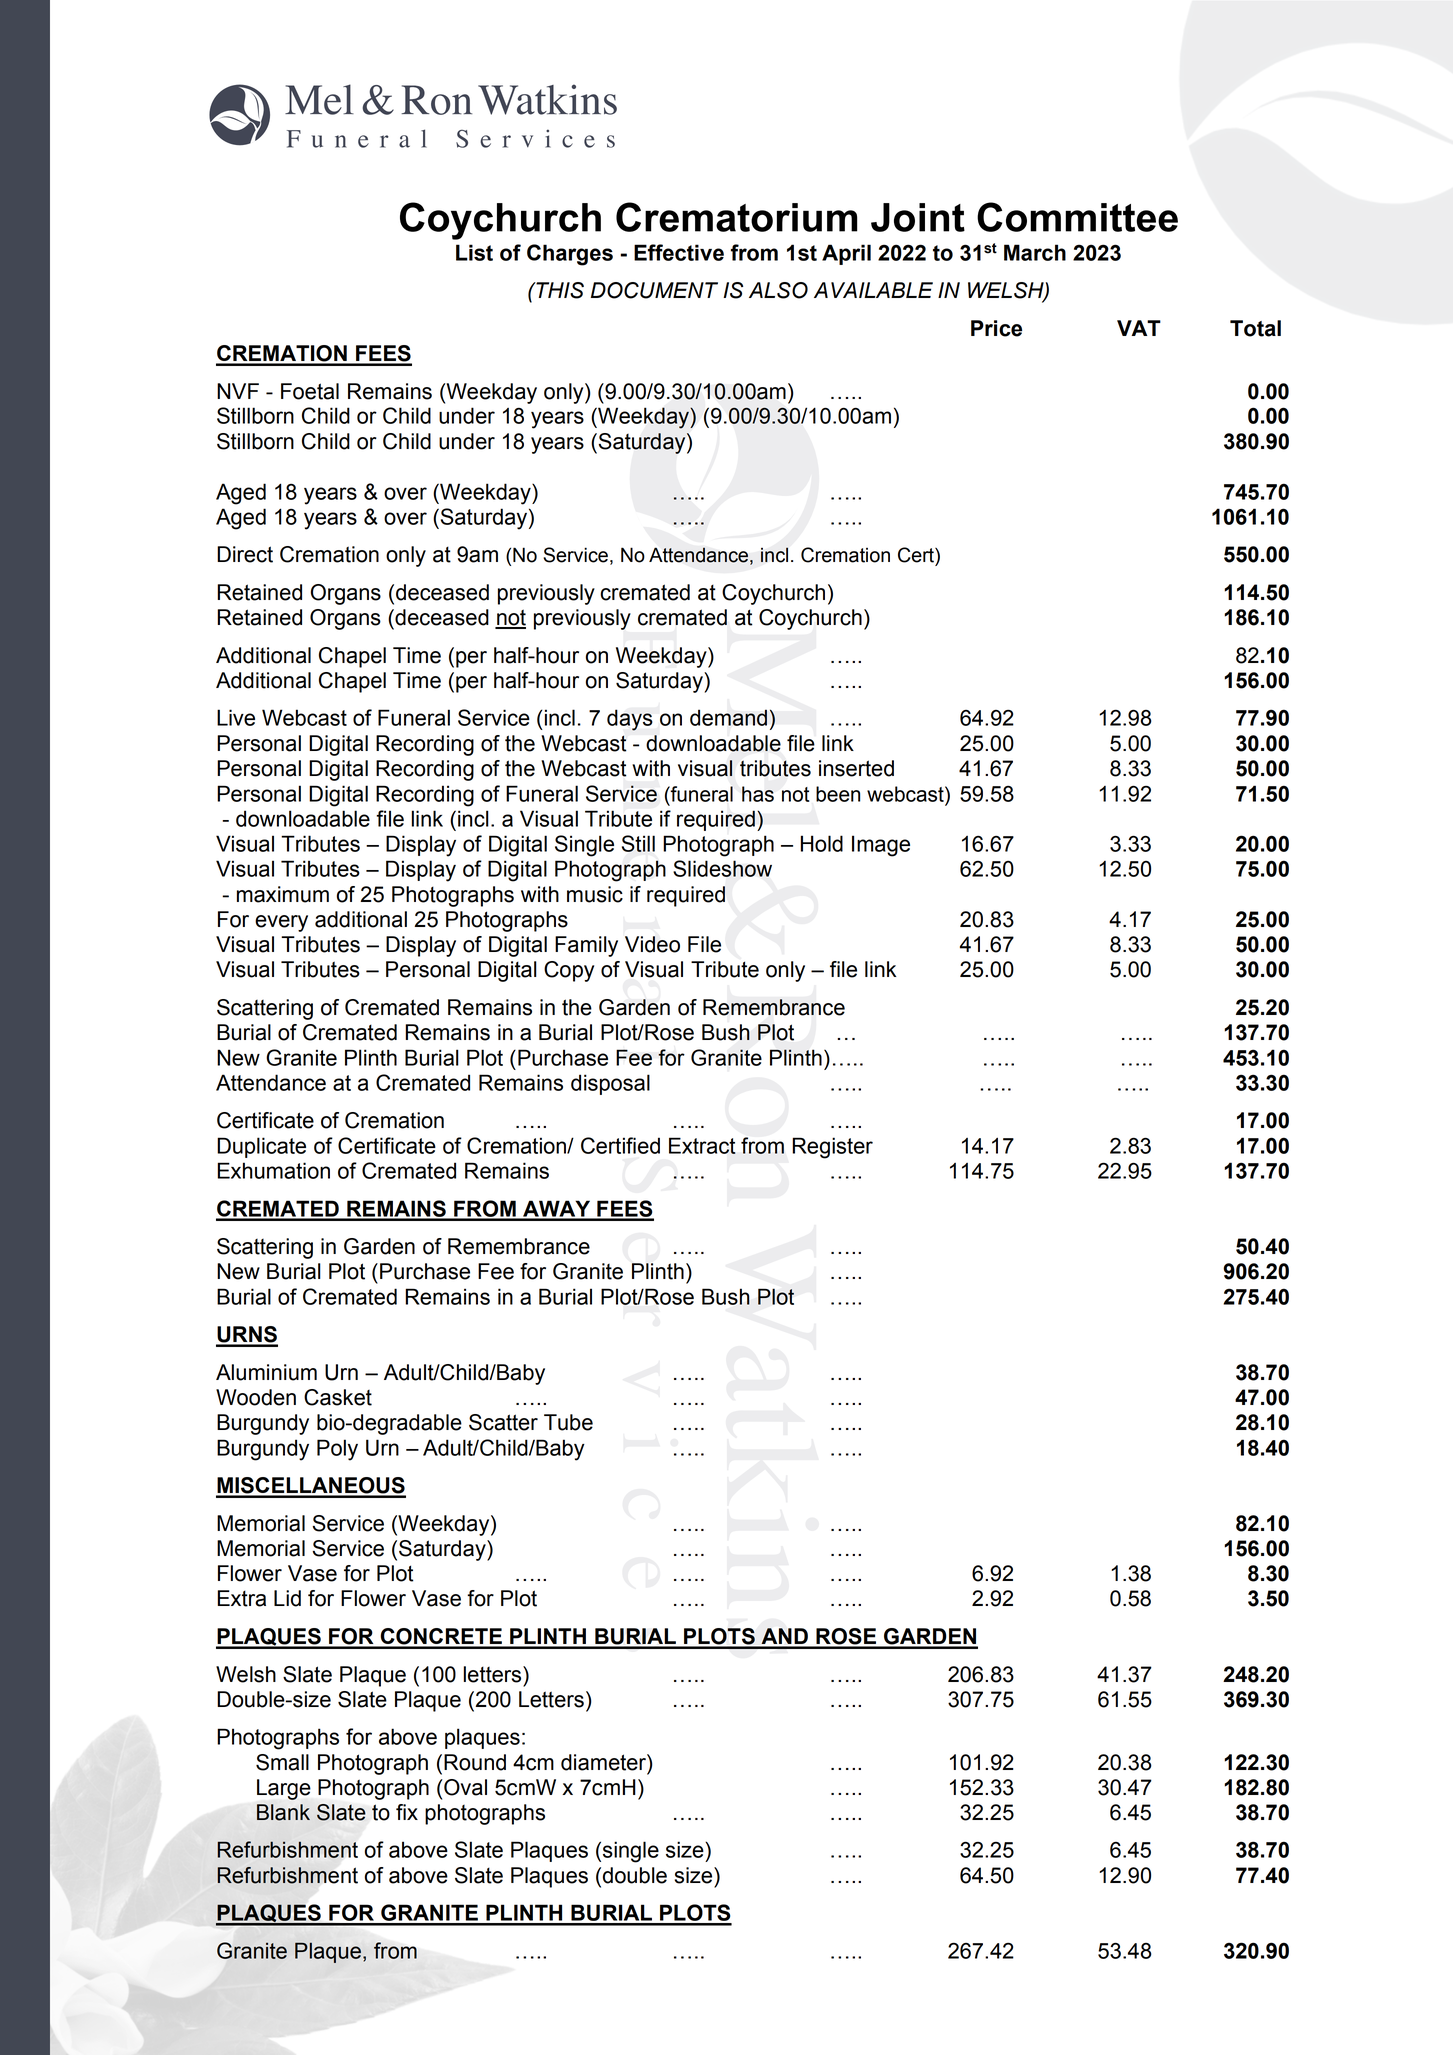  I want to click on ALSO, so click(778, 290).
